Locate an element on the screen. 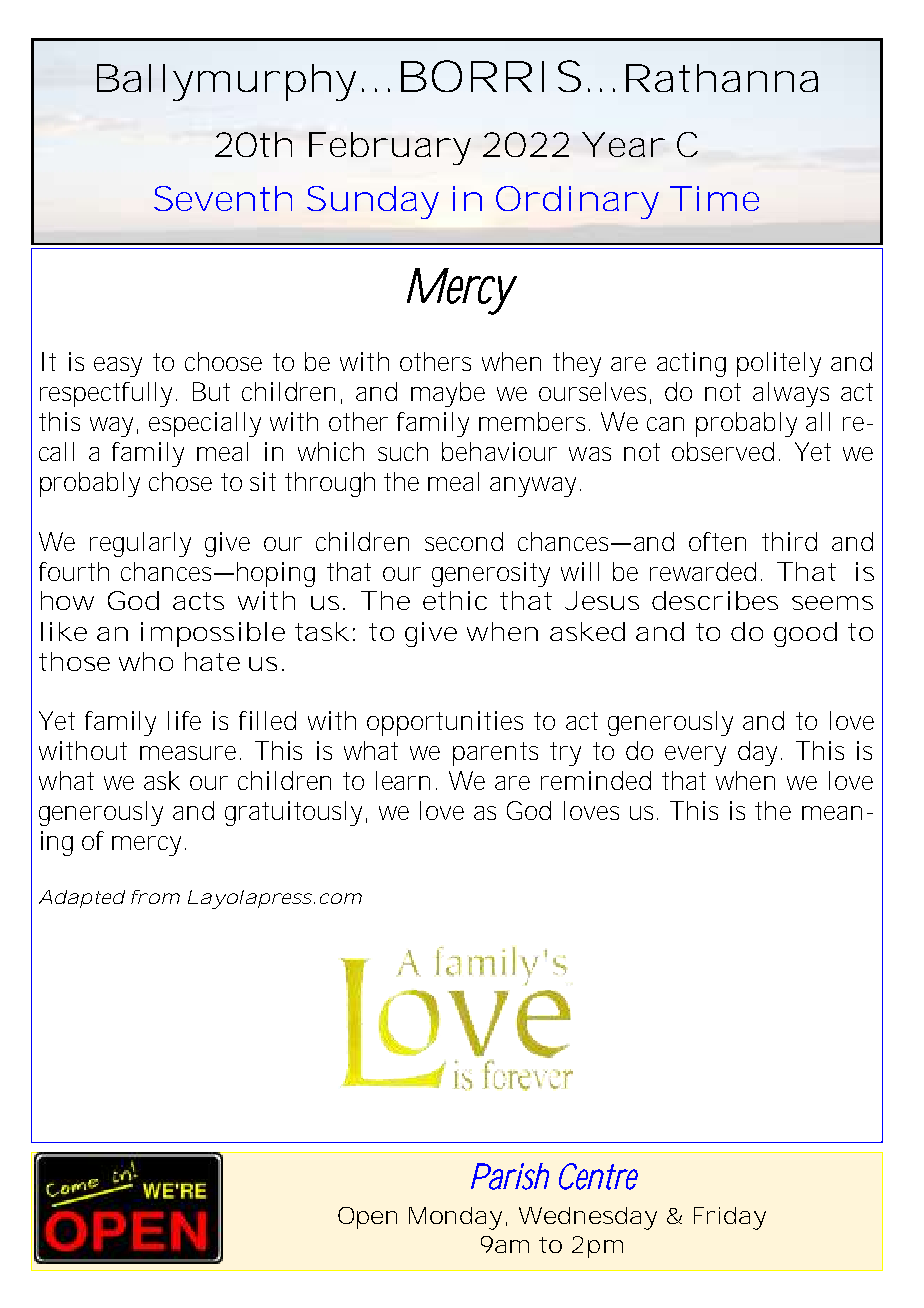  Parish is located at coordinates (510, 1176).
